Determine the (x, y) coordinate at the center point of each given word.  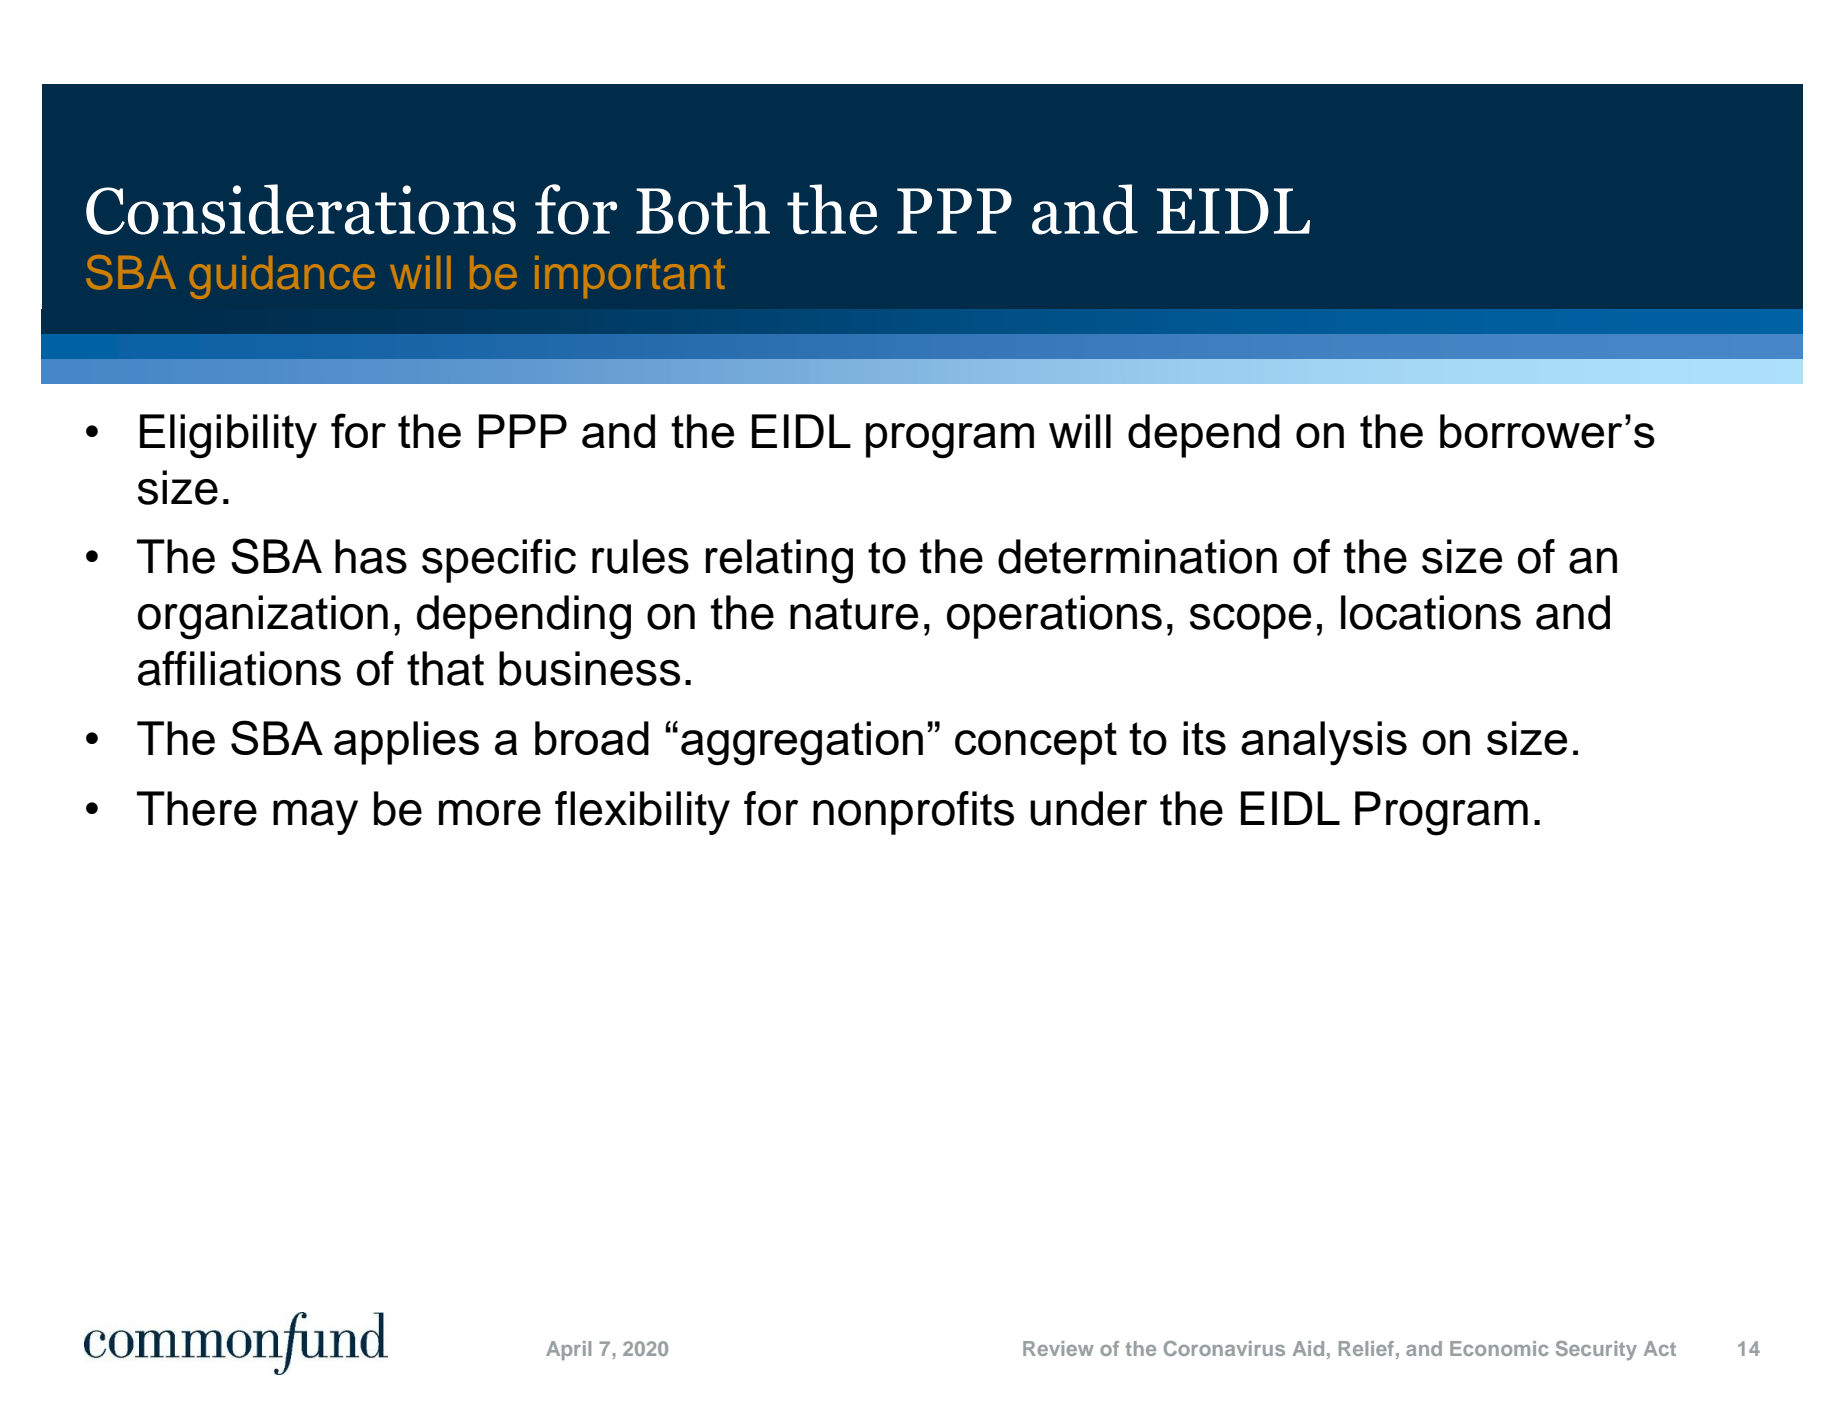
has (371, 556)
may (315, 817)
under (1088, 808)
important (630, 277)
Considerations (301, 209)
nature (854, 614)
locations (1431, 612)
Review (1058, 1348)
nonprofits (913, 813)
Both (703, 209)
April (568, 1350)
